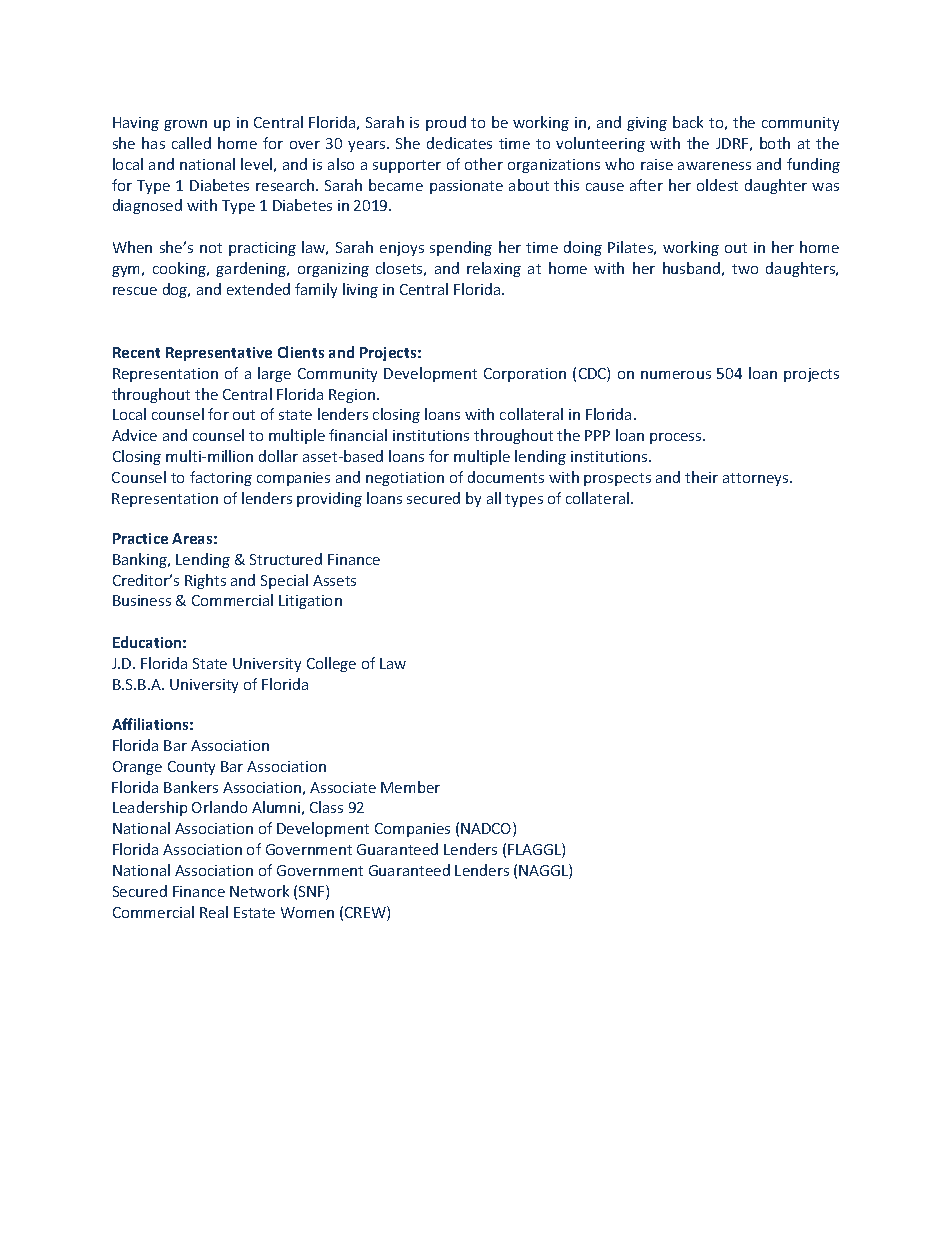 This document has width=952, height=1233. What do you see at coordinates (775, 143) in the document?
I see `both` at bounding box center [775, 143].
